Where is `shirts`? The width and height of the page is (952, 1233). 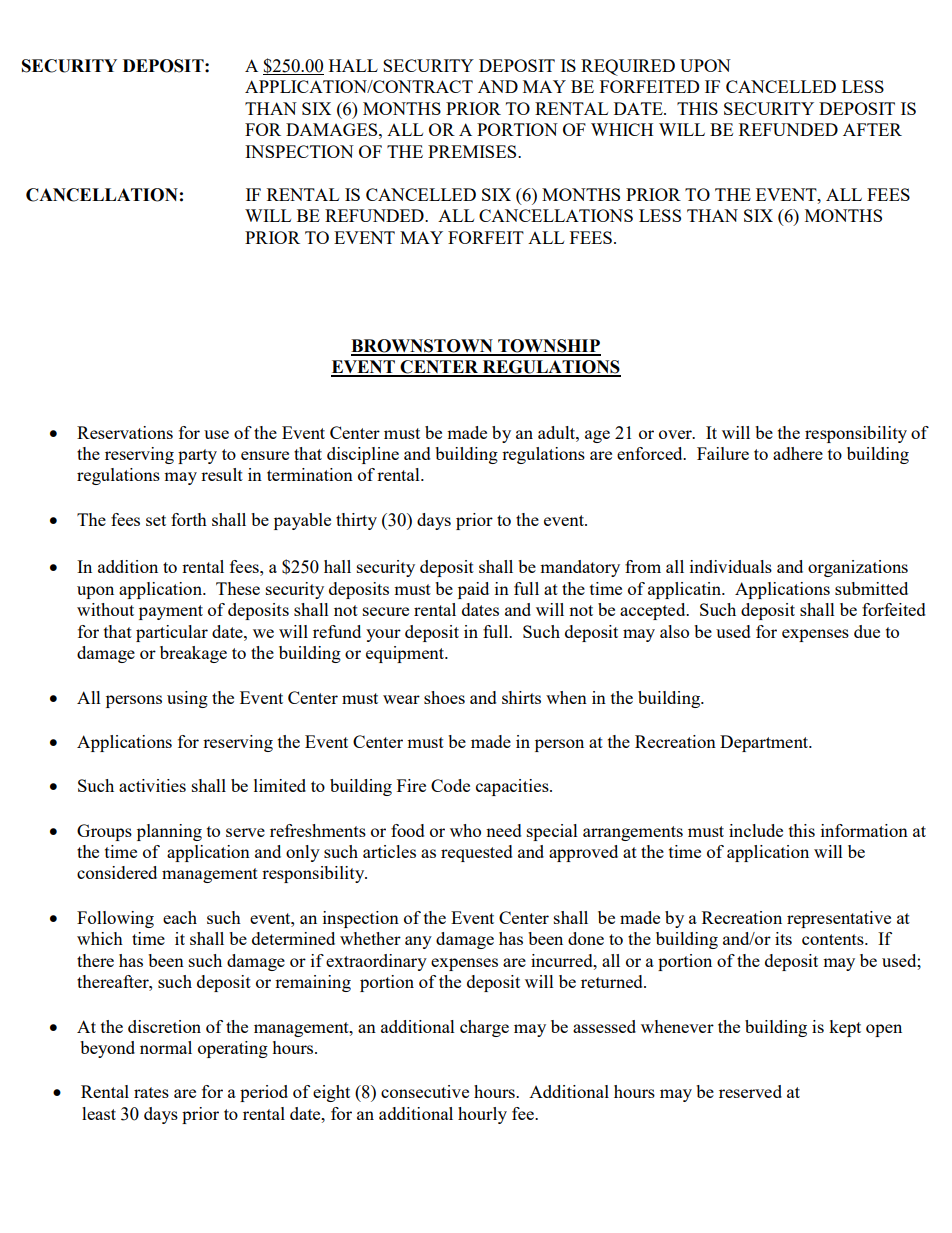 shirts is located at coordinates (521, 697).
